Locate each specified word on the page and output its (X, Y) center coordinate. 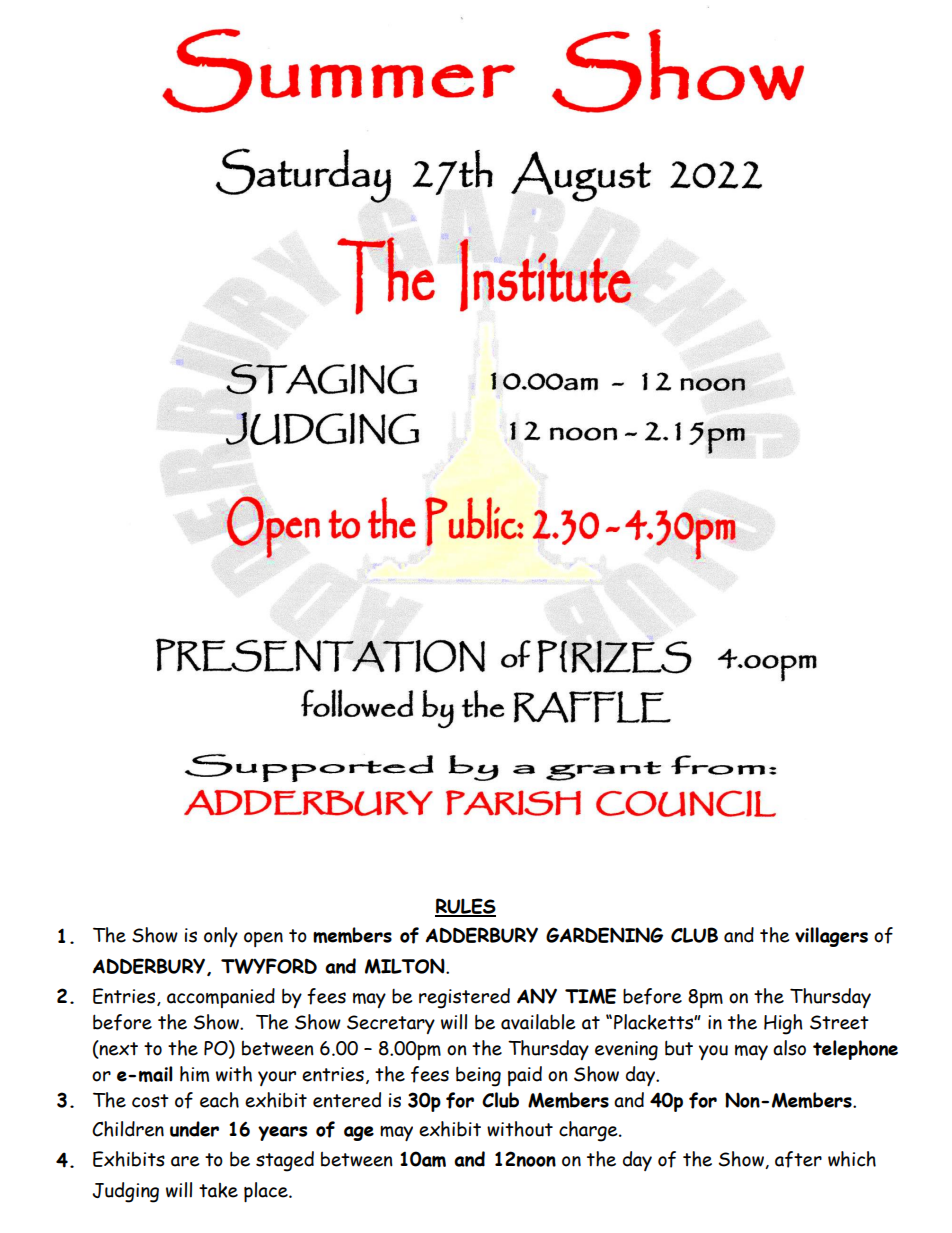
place (267, 1192)
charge (589, 1131)
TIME (590, 996)
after (798, 1159)
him (194, 1074)
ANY (537, 996)
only (221, 937)
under (194, 1129)
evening (626, 1051)
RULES (465, 907)
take (218, 1190)
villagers (831, 937)
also (789, 1048)
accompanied (221, 998)
